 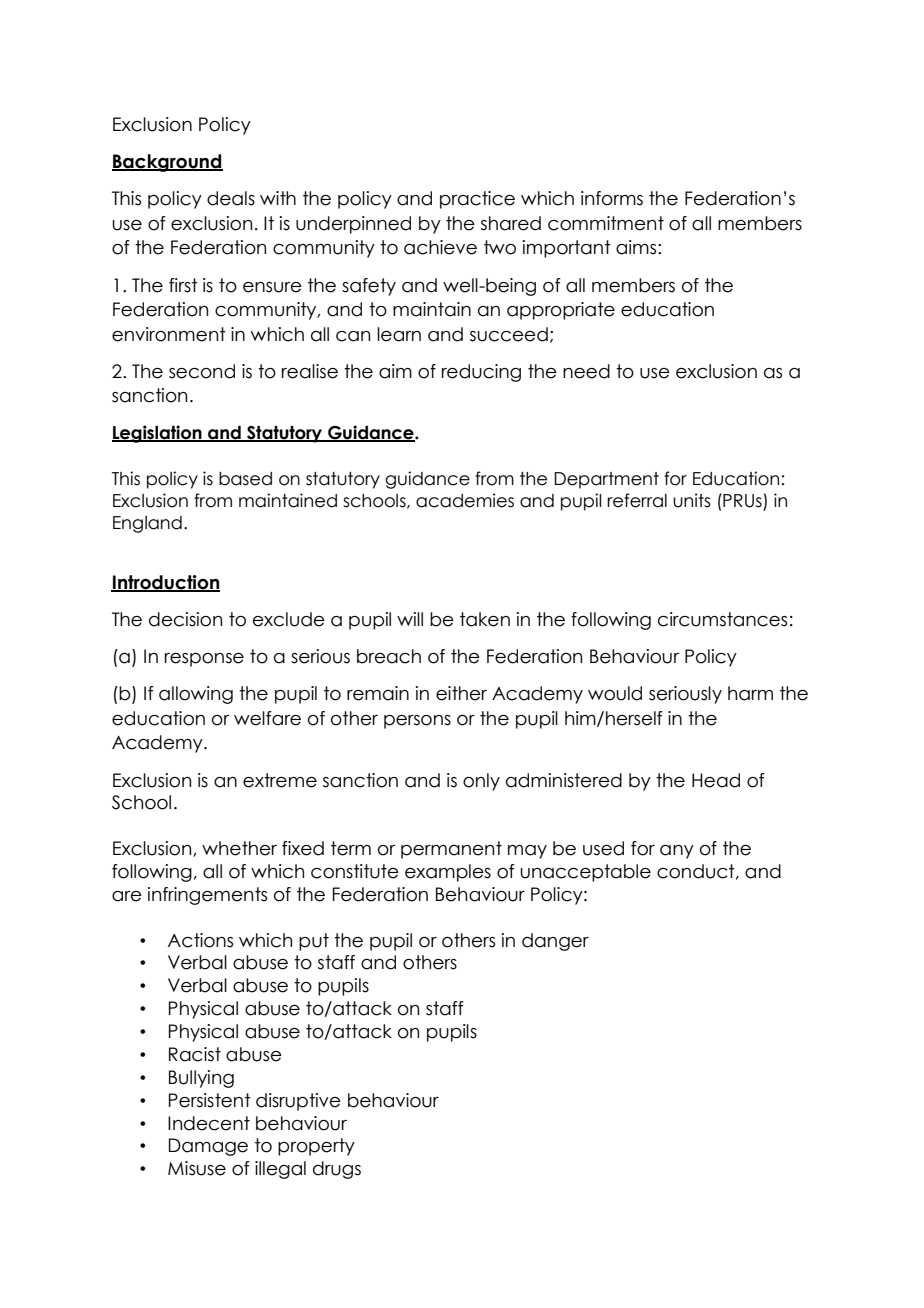 What do you see at coordinates (245, 479) in the screenshot?
I see `based` at bounding box center [245, 479].
